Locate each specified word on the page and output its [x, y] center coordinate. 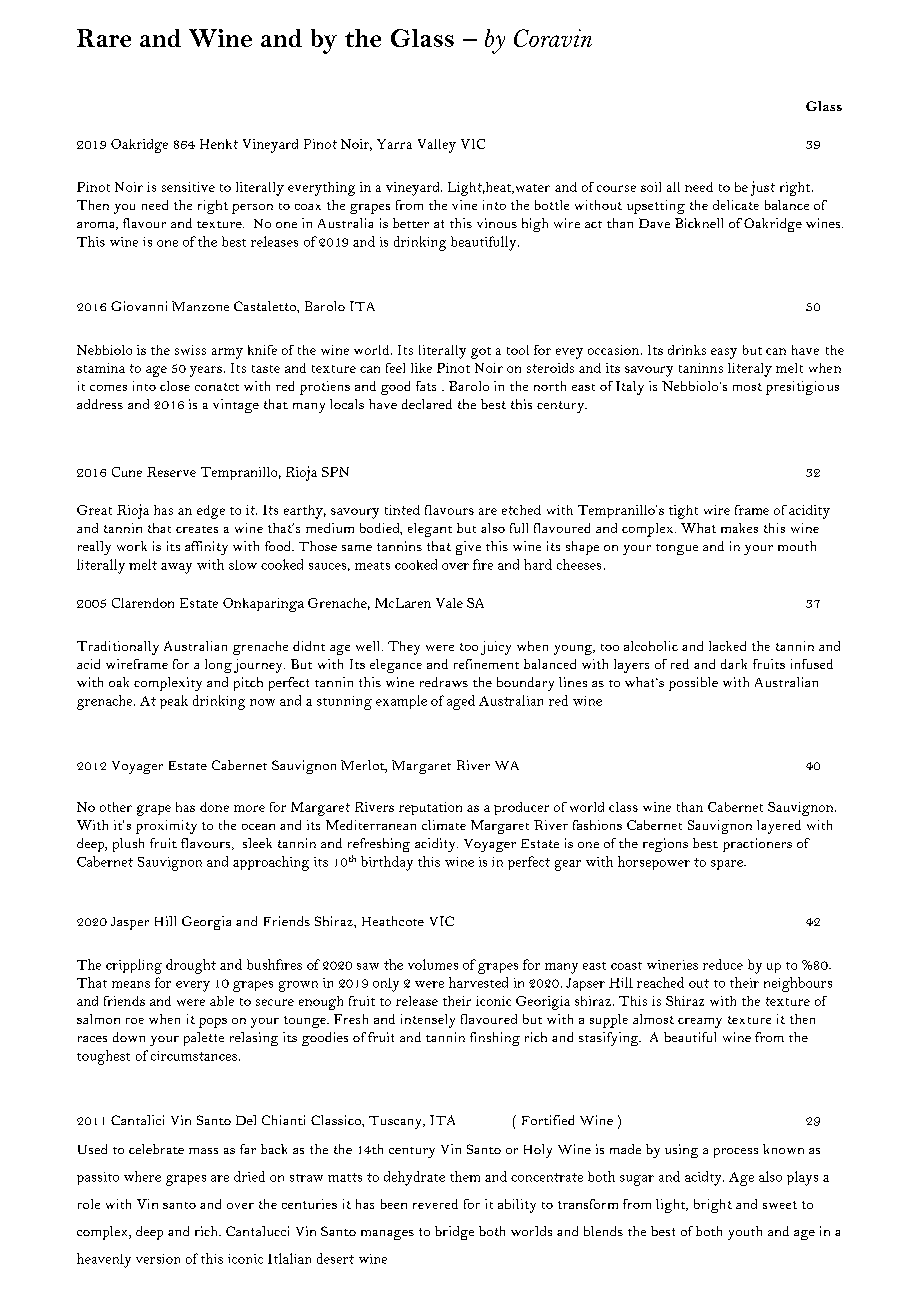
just [763, 188]
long [218, 666]
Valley [437, 146]
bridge [454, 1233]
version [158, 1259]
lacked [727, 646]
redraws [444, 682]
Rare [104, 38]
